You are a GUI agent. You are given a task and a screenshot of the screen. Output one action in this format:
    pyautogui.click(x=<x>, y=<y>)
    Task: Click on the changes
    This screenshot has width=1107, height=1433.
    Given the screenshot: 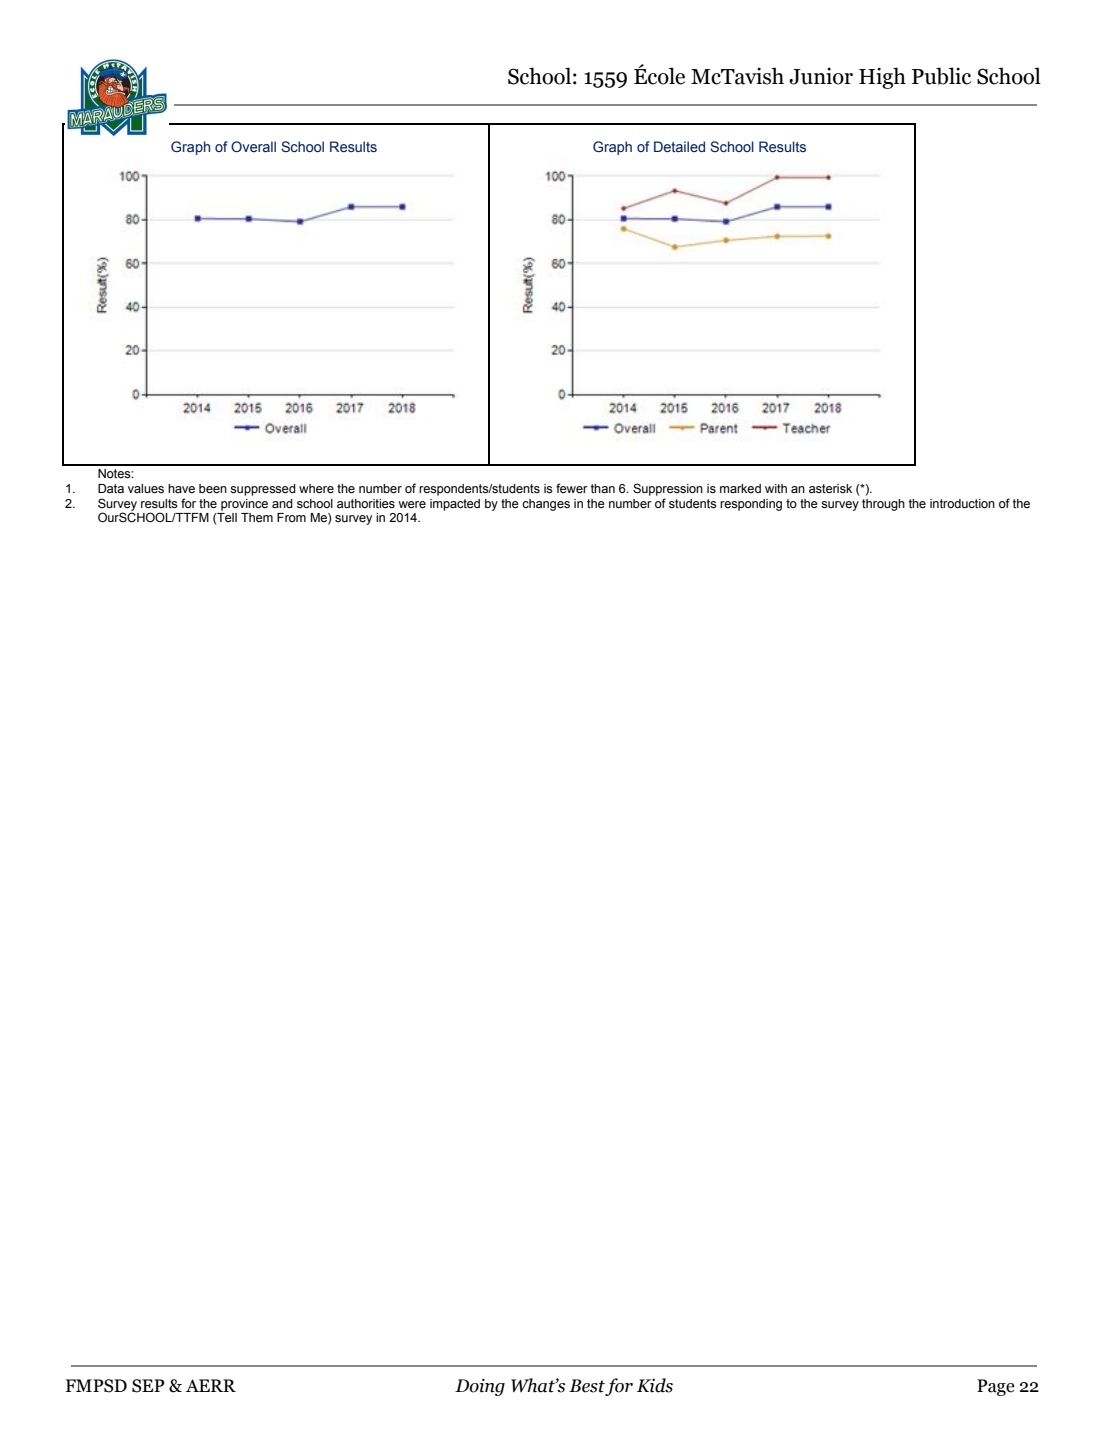 What is the action you would take?
    pyautogui.click(x=546, y=505)
